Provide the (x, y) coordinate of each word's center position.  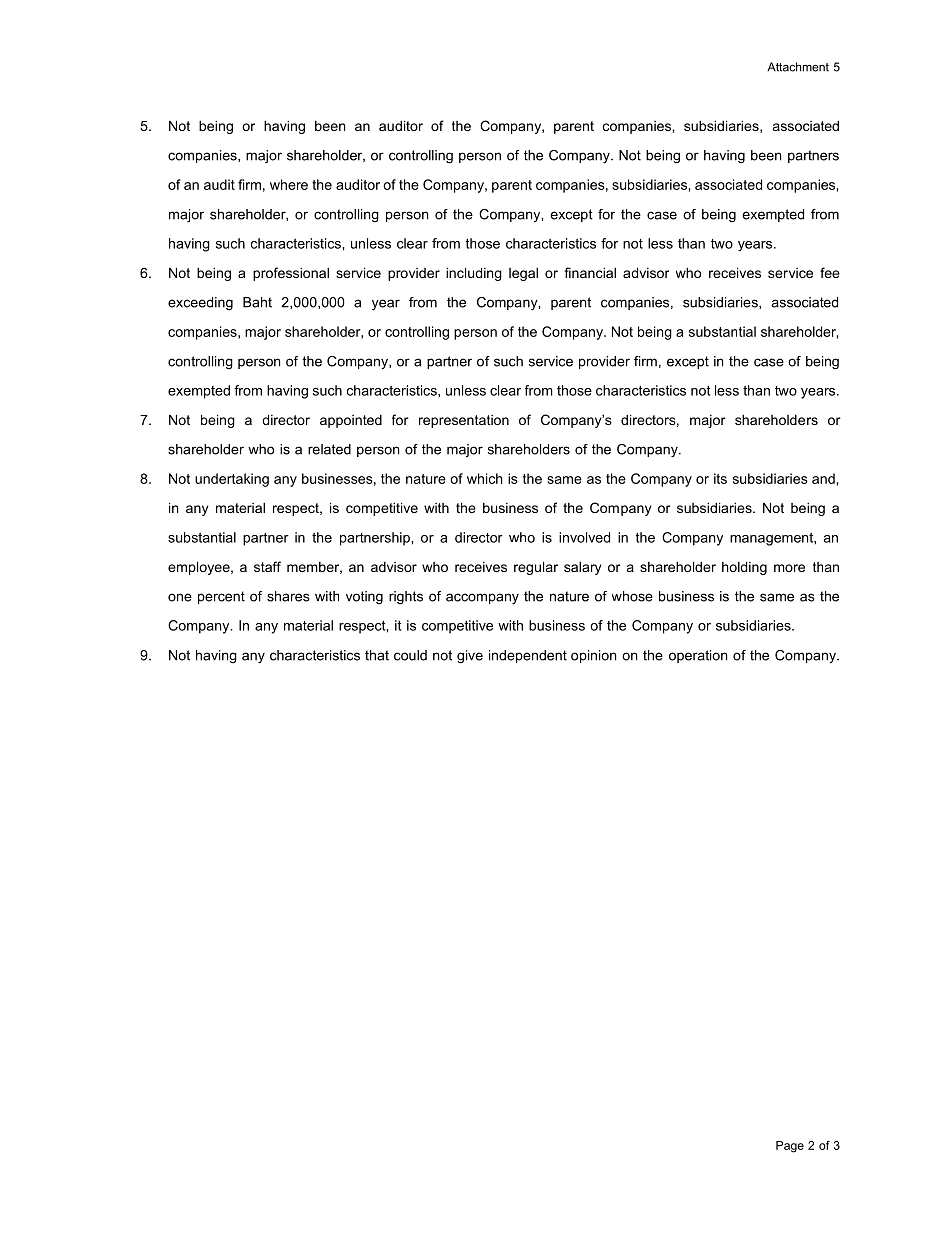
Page (790, 1147)
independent (528, 656)
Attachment (798, 67)
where (289, 184)
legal (523, 274)
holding (744, 568)
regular (536, 568)
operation (698, 656)
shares (288, 596)
